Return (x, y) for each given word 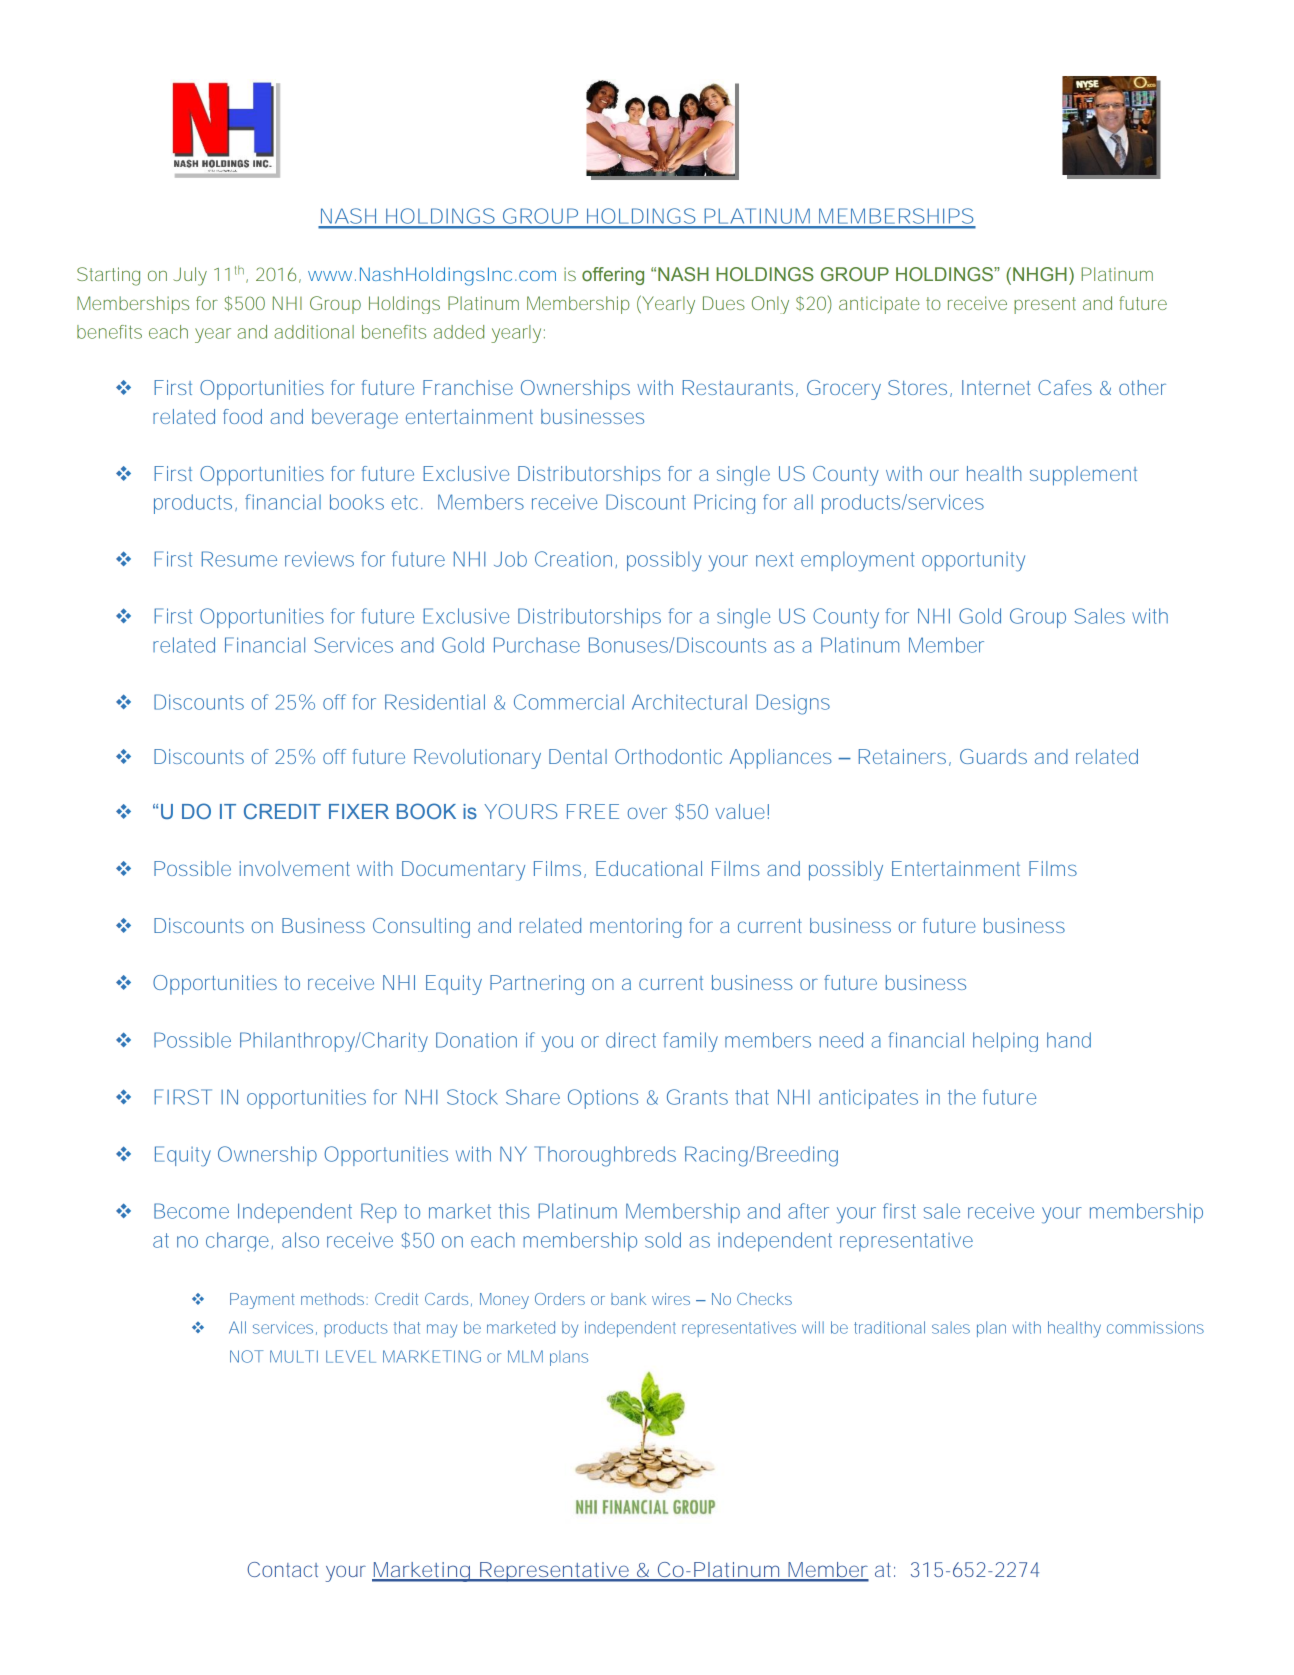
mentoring (635, 928)
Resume (239, 559)
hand (1069, 1040)
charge (237, 1242)
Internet (996, 387)
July (190, 276)
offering (613, 276)
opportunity (973, 562)
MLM (525, 1356)
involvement (295, 868)
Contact (282, 1569)
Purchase (537, 645)
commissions (1155, 1327)
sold (663, 1240)
